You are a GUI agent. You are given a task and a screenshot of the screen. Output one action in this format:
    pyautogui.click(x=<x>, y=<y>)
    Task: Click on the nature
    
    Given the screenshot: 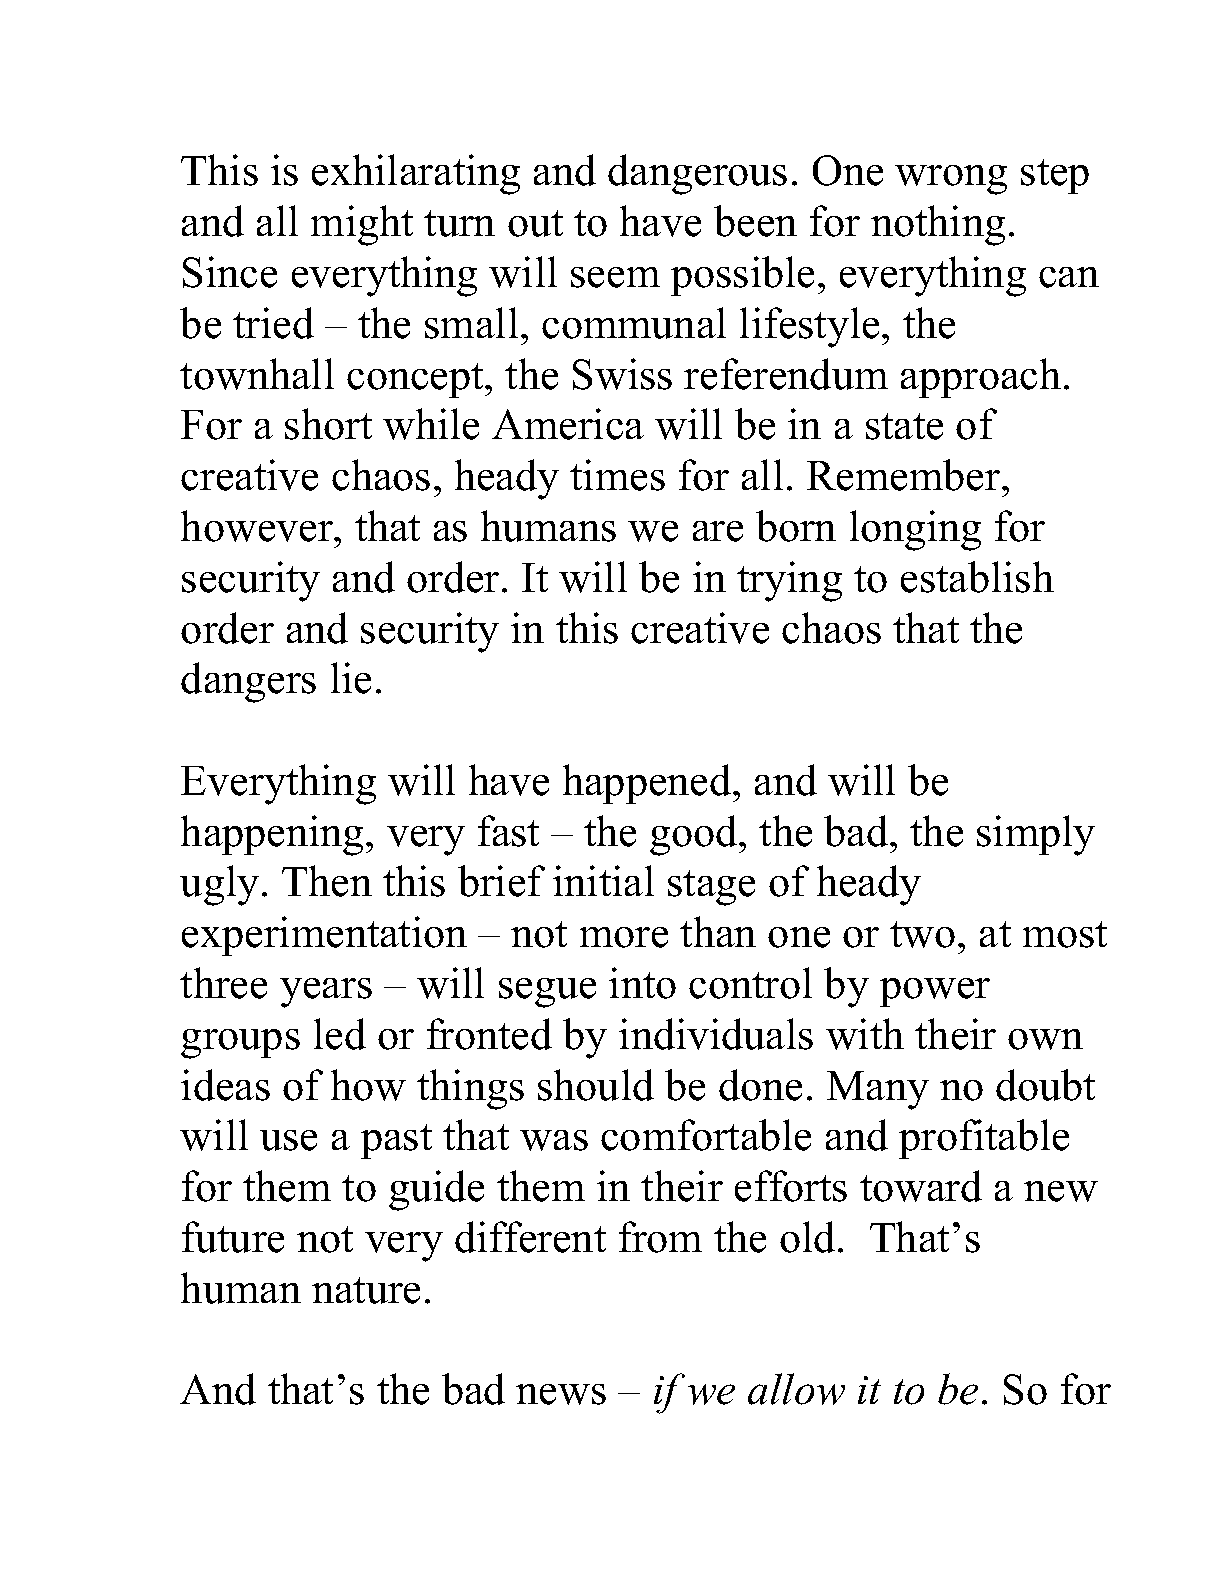 What is the action you would take?
    pyautogui.click(x=366, y=1290)
